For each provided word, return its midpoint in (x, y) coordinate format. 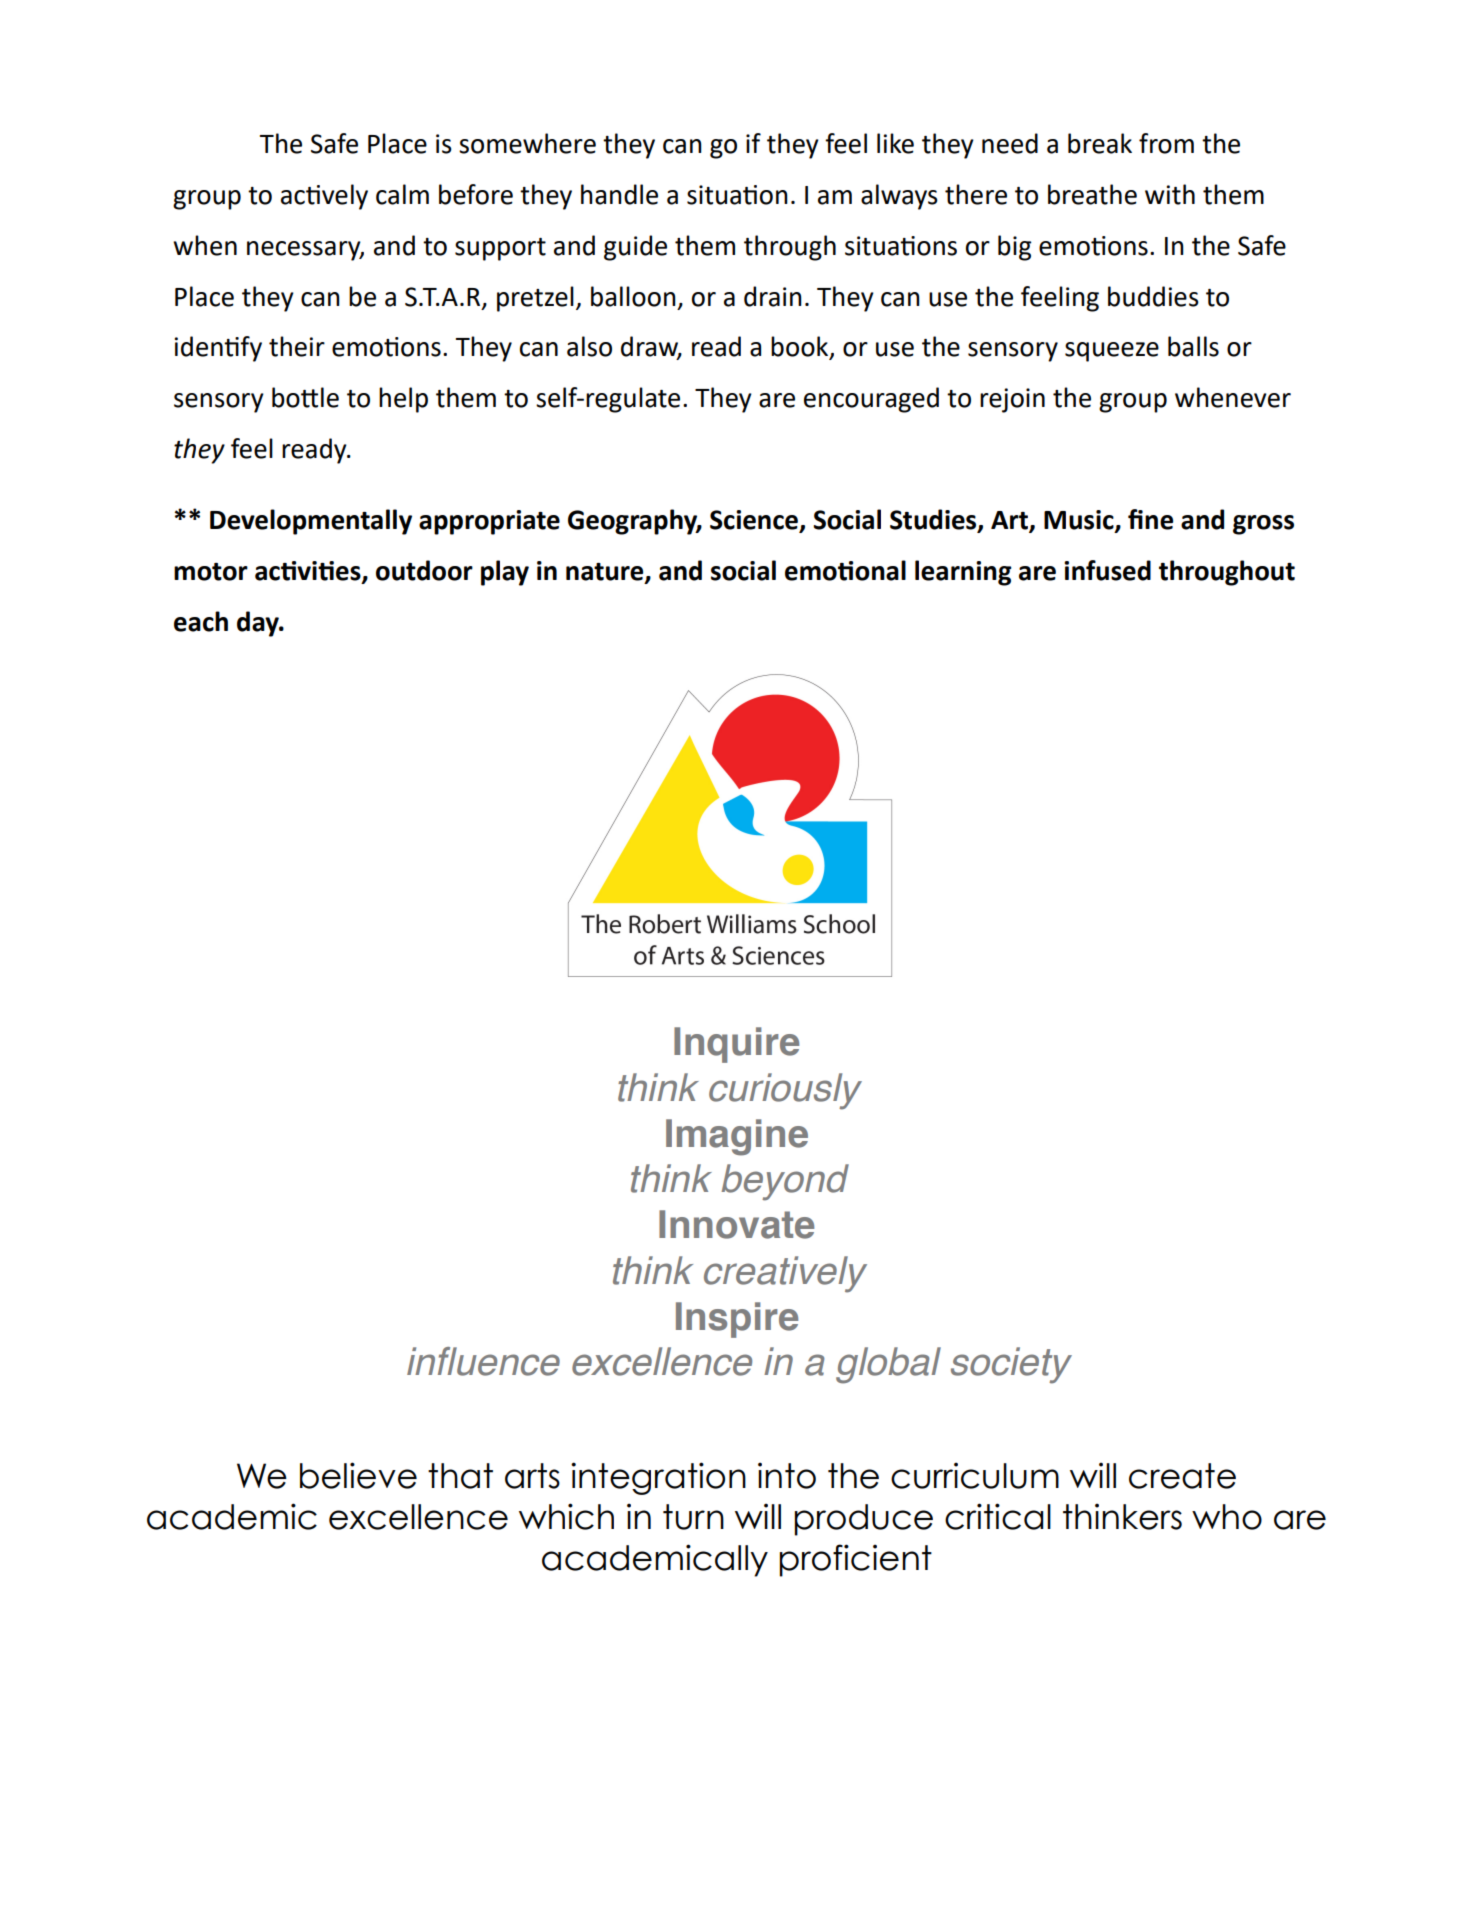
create (1182, 1476)
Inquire (736, 1045)
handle (619, 194)
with (1170, 194)
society (1011, 1365)
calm (402, 194)
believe (358, 1475)
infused (1107, 570)
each (201, 621)
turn (693, 1517)
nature (606, 572)
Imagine (737, 1137)
